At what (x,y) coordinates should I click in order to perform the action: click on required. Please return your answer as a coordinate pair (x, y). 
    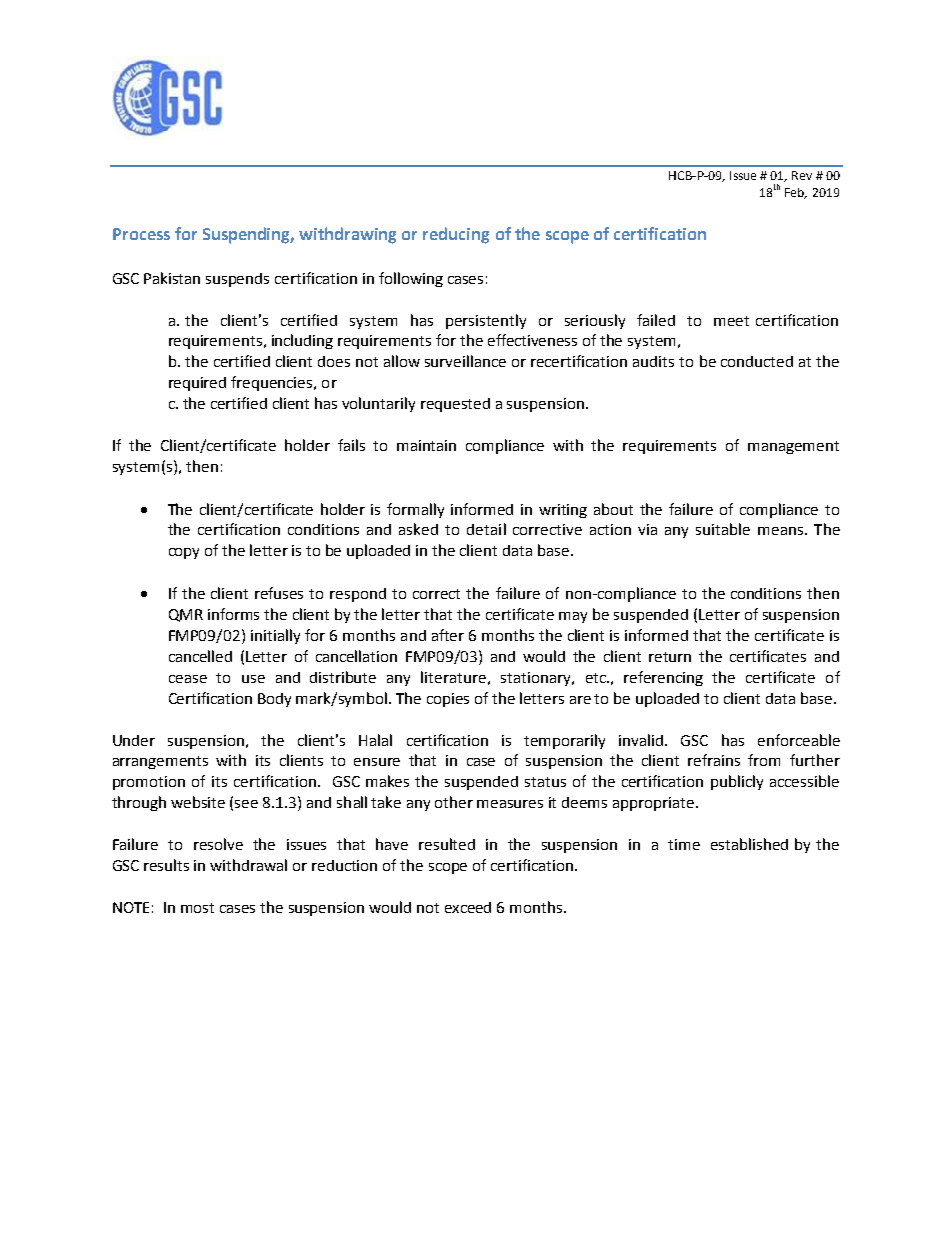
    Looking at the image, I should click on (197, 384).
